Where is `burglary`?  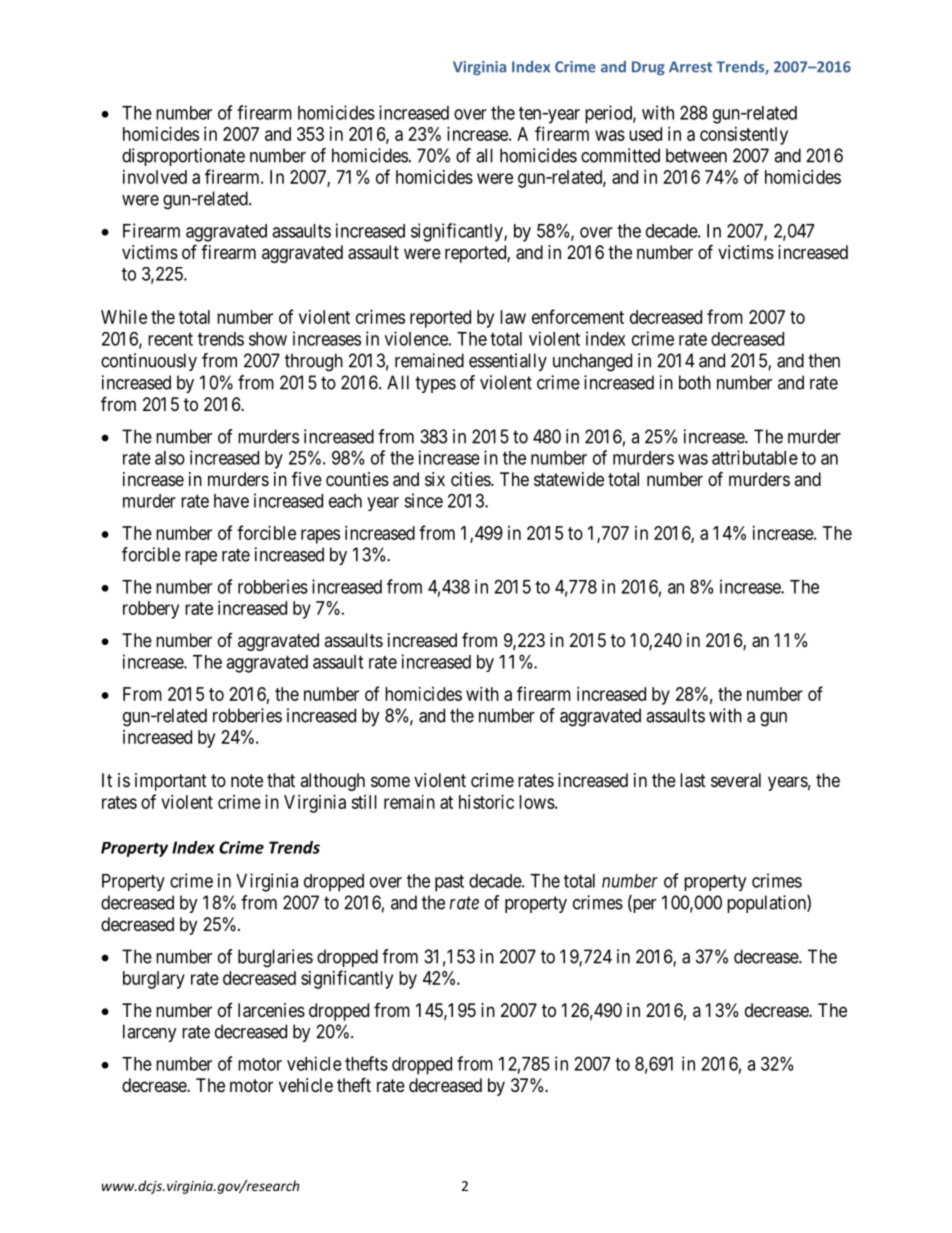 burglary is located at coordinates (154, 980).
